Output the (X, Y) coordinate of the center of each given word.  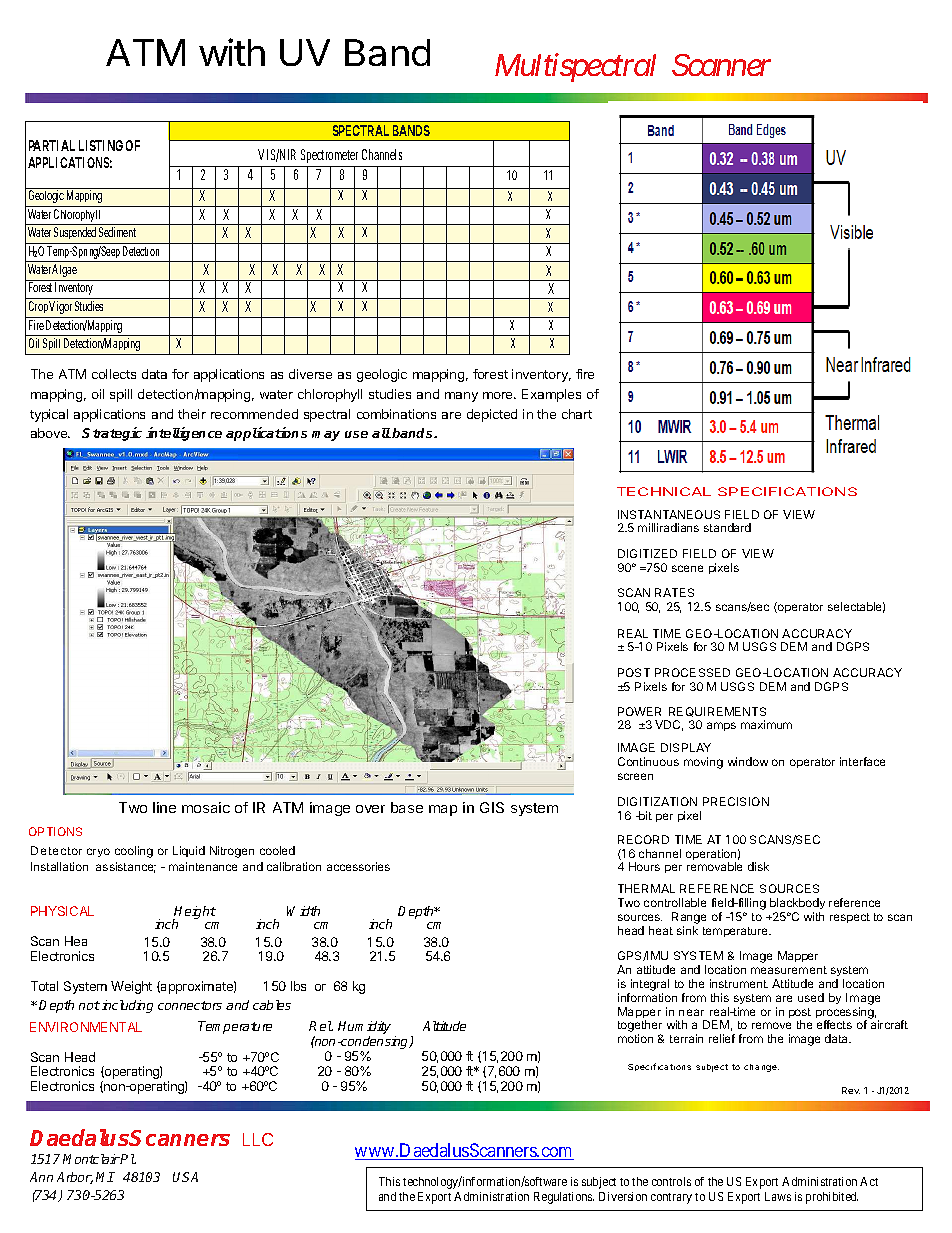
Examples (551, 395)
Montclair (91, 1159)
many (461, 397)
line (164, 807)
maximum (766, 724)
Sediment (117, 232)
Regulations (564, 1198)
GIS (492, 807)
